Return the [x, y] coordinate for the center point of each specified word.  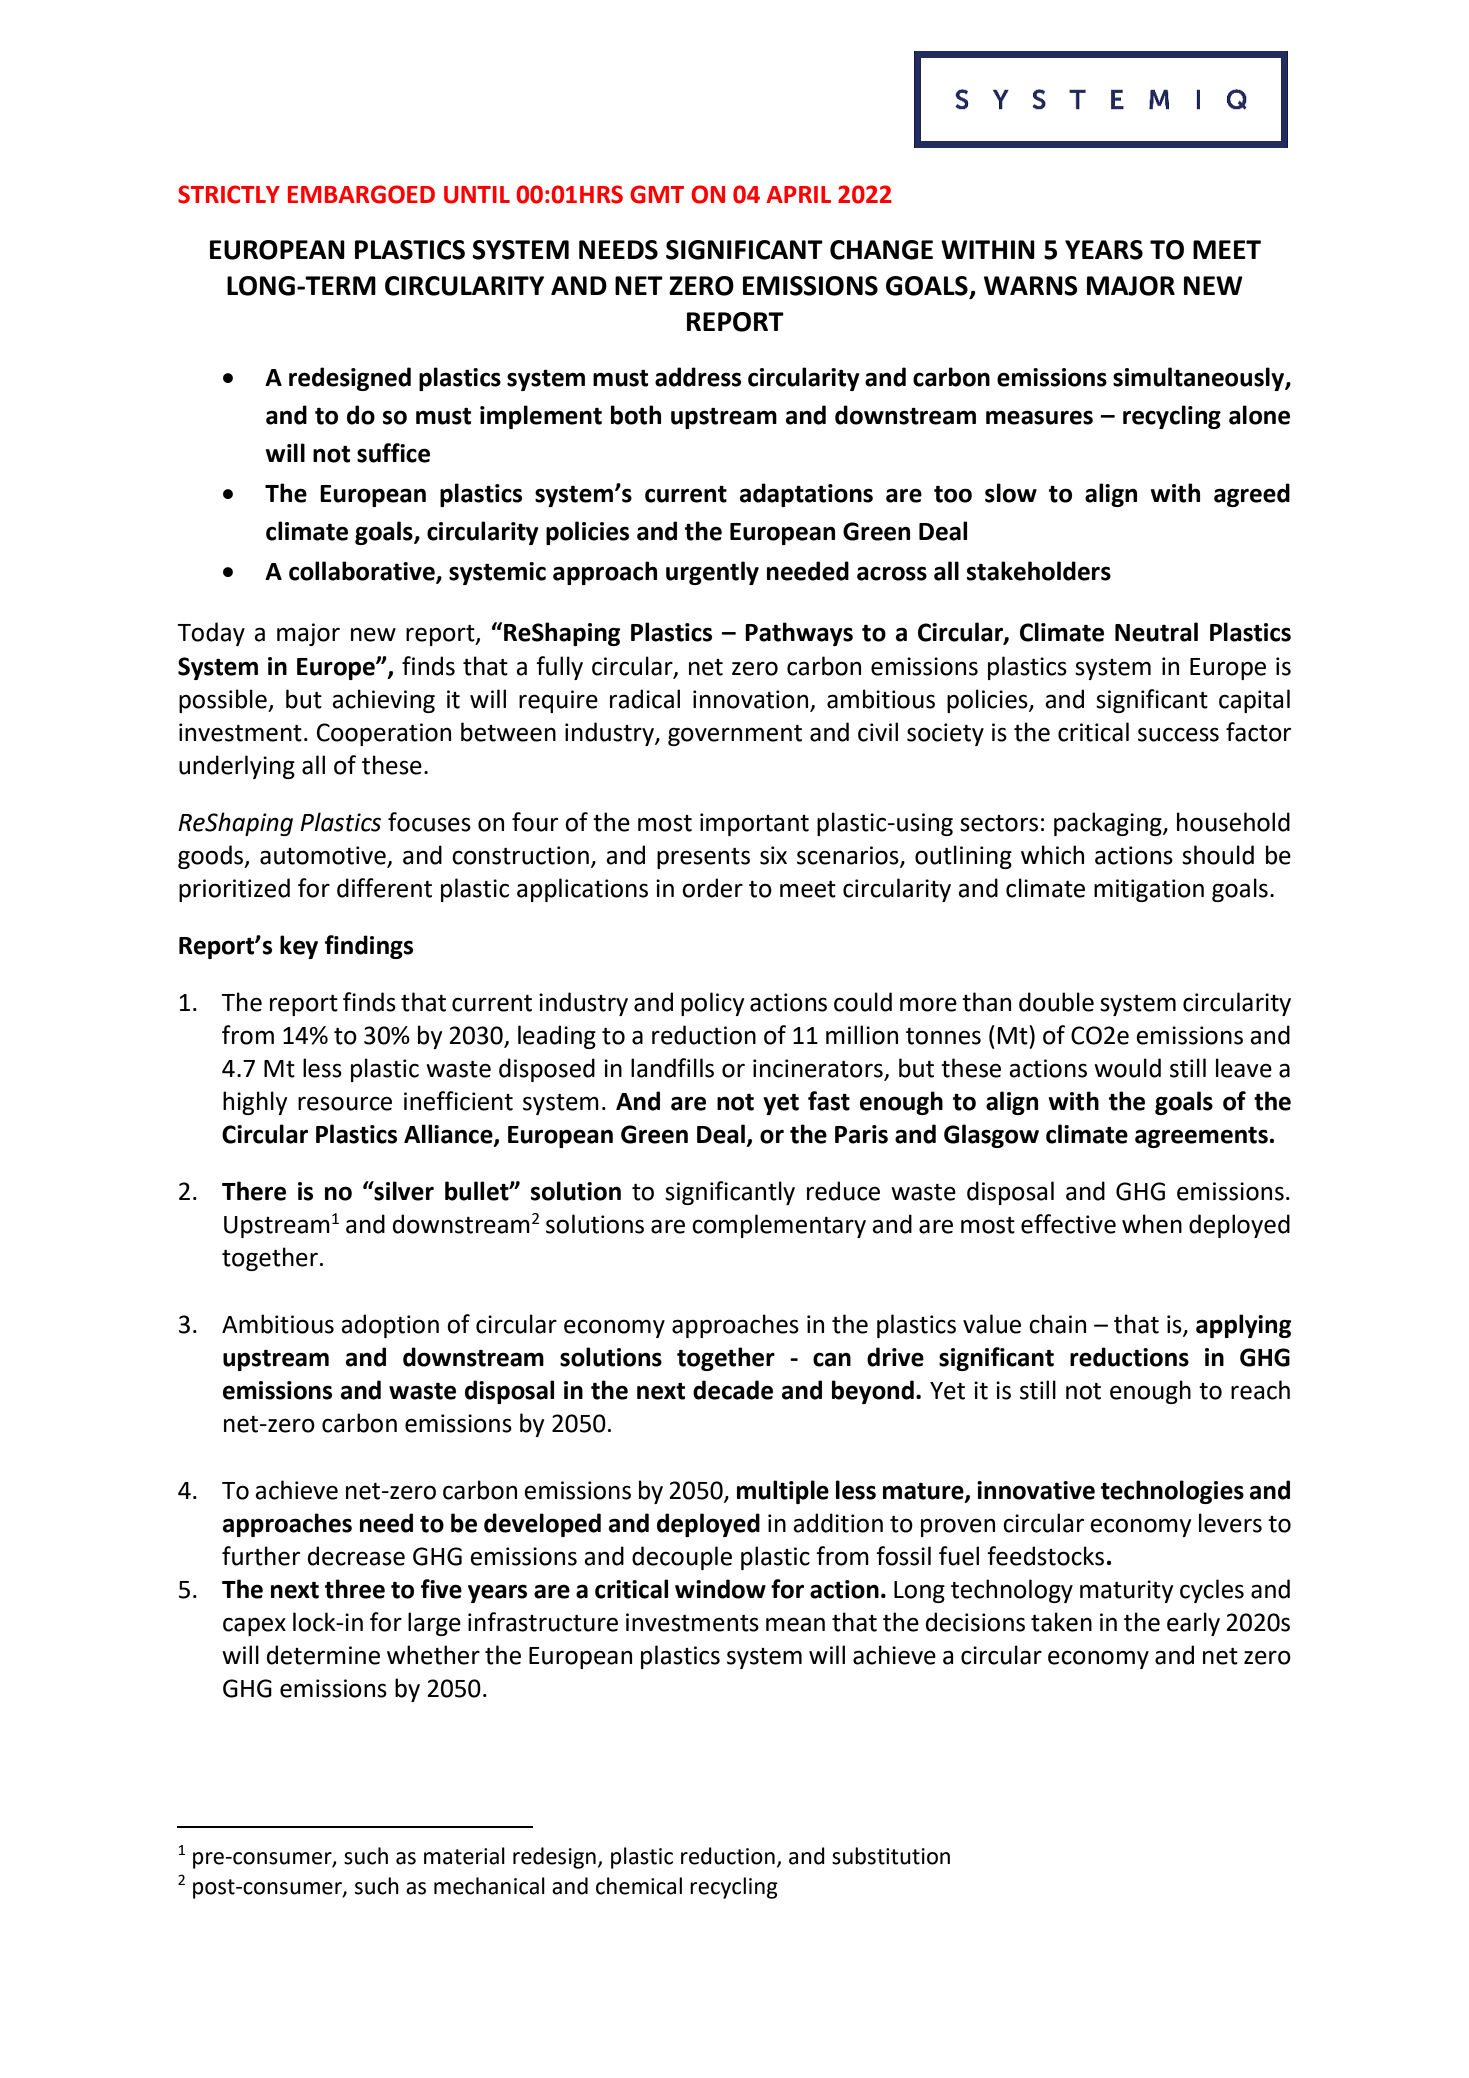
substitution [891, 1856]
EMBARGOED [361, 194]
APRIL [798, 194]
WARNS [1031, 286]
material [464, 1856]
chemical [639, 1886]
